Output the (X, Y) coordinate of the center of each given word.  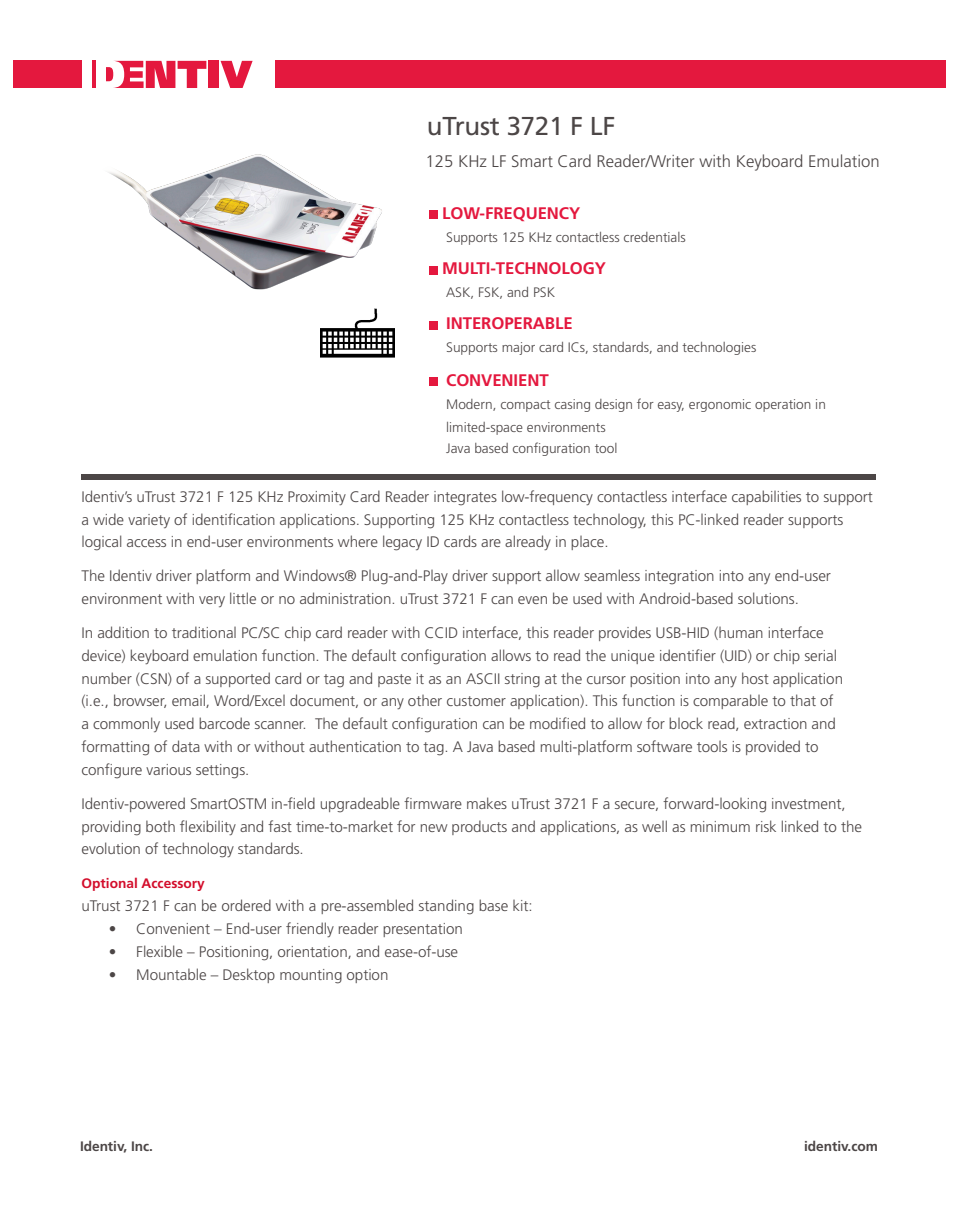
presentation (422, 930)
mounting (311, 976)
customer (476, 701)
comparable (730, 701)
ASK (459, 293)
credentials (654, 237)
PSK (544, 292)
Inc (141, 1146)
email (189, 701)
